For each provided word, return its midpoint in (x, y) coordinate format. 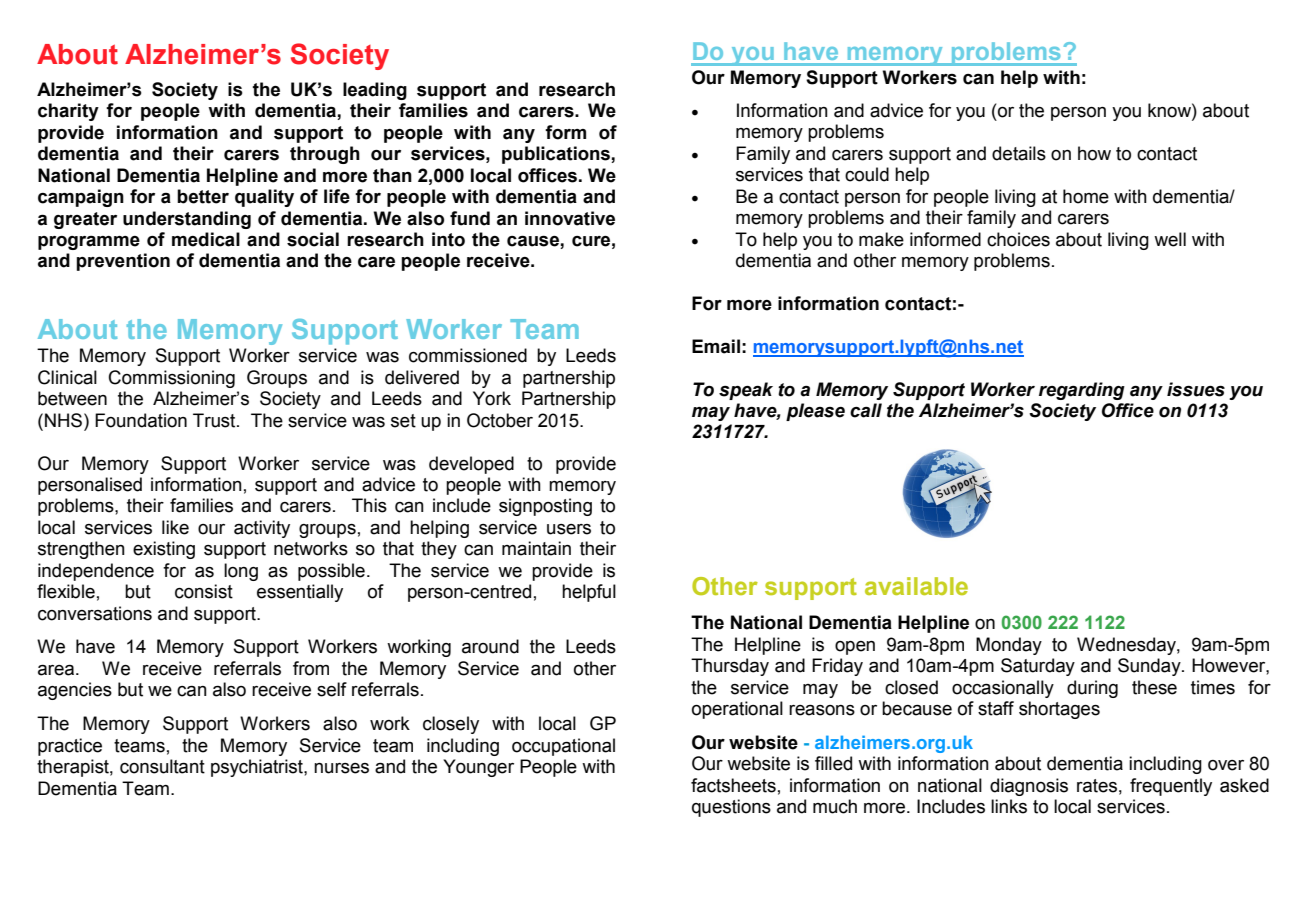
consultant (162, 766)
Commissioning (172, 379)
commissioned (468, 355)
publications (557, 155)
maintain (536, 548)
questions (731, 808)
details (1019, 153)
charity (68, 112)
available (916, 586)
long (241, 572)
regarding (1082, 391)
